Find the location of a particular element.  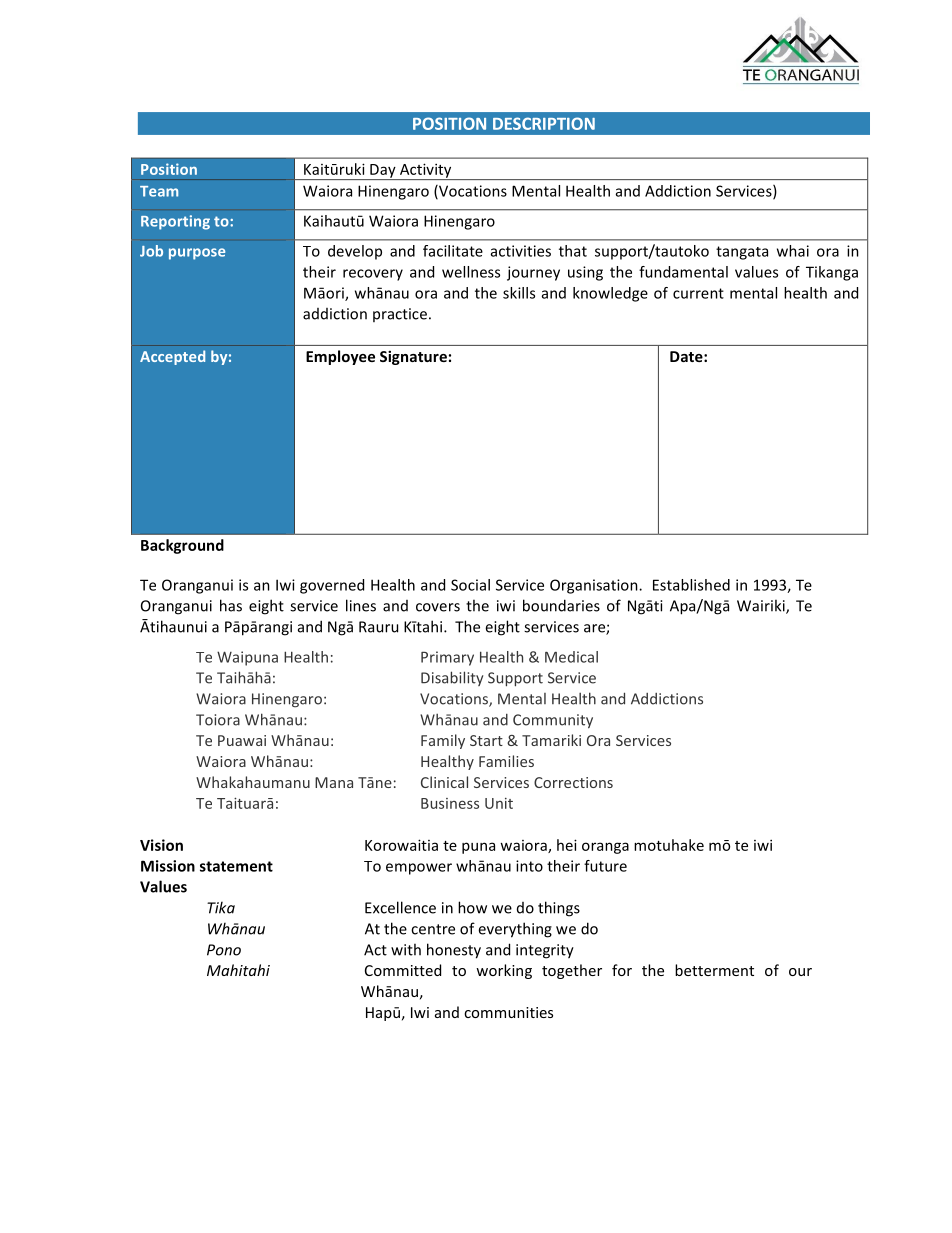

Background is located at coordinates (182, 546).
